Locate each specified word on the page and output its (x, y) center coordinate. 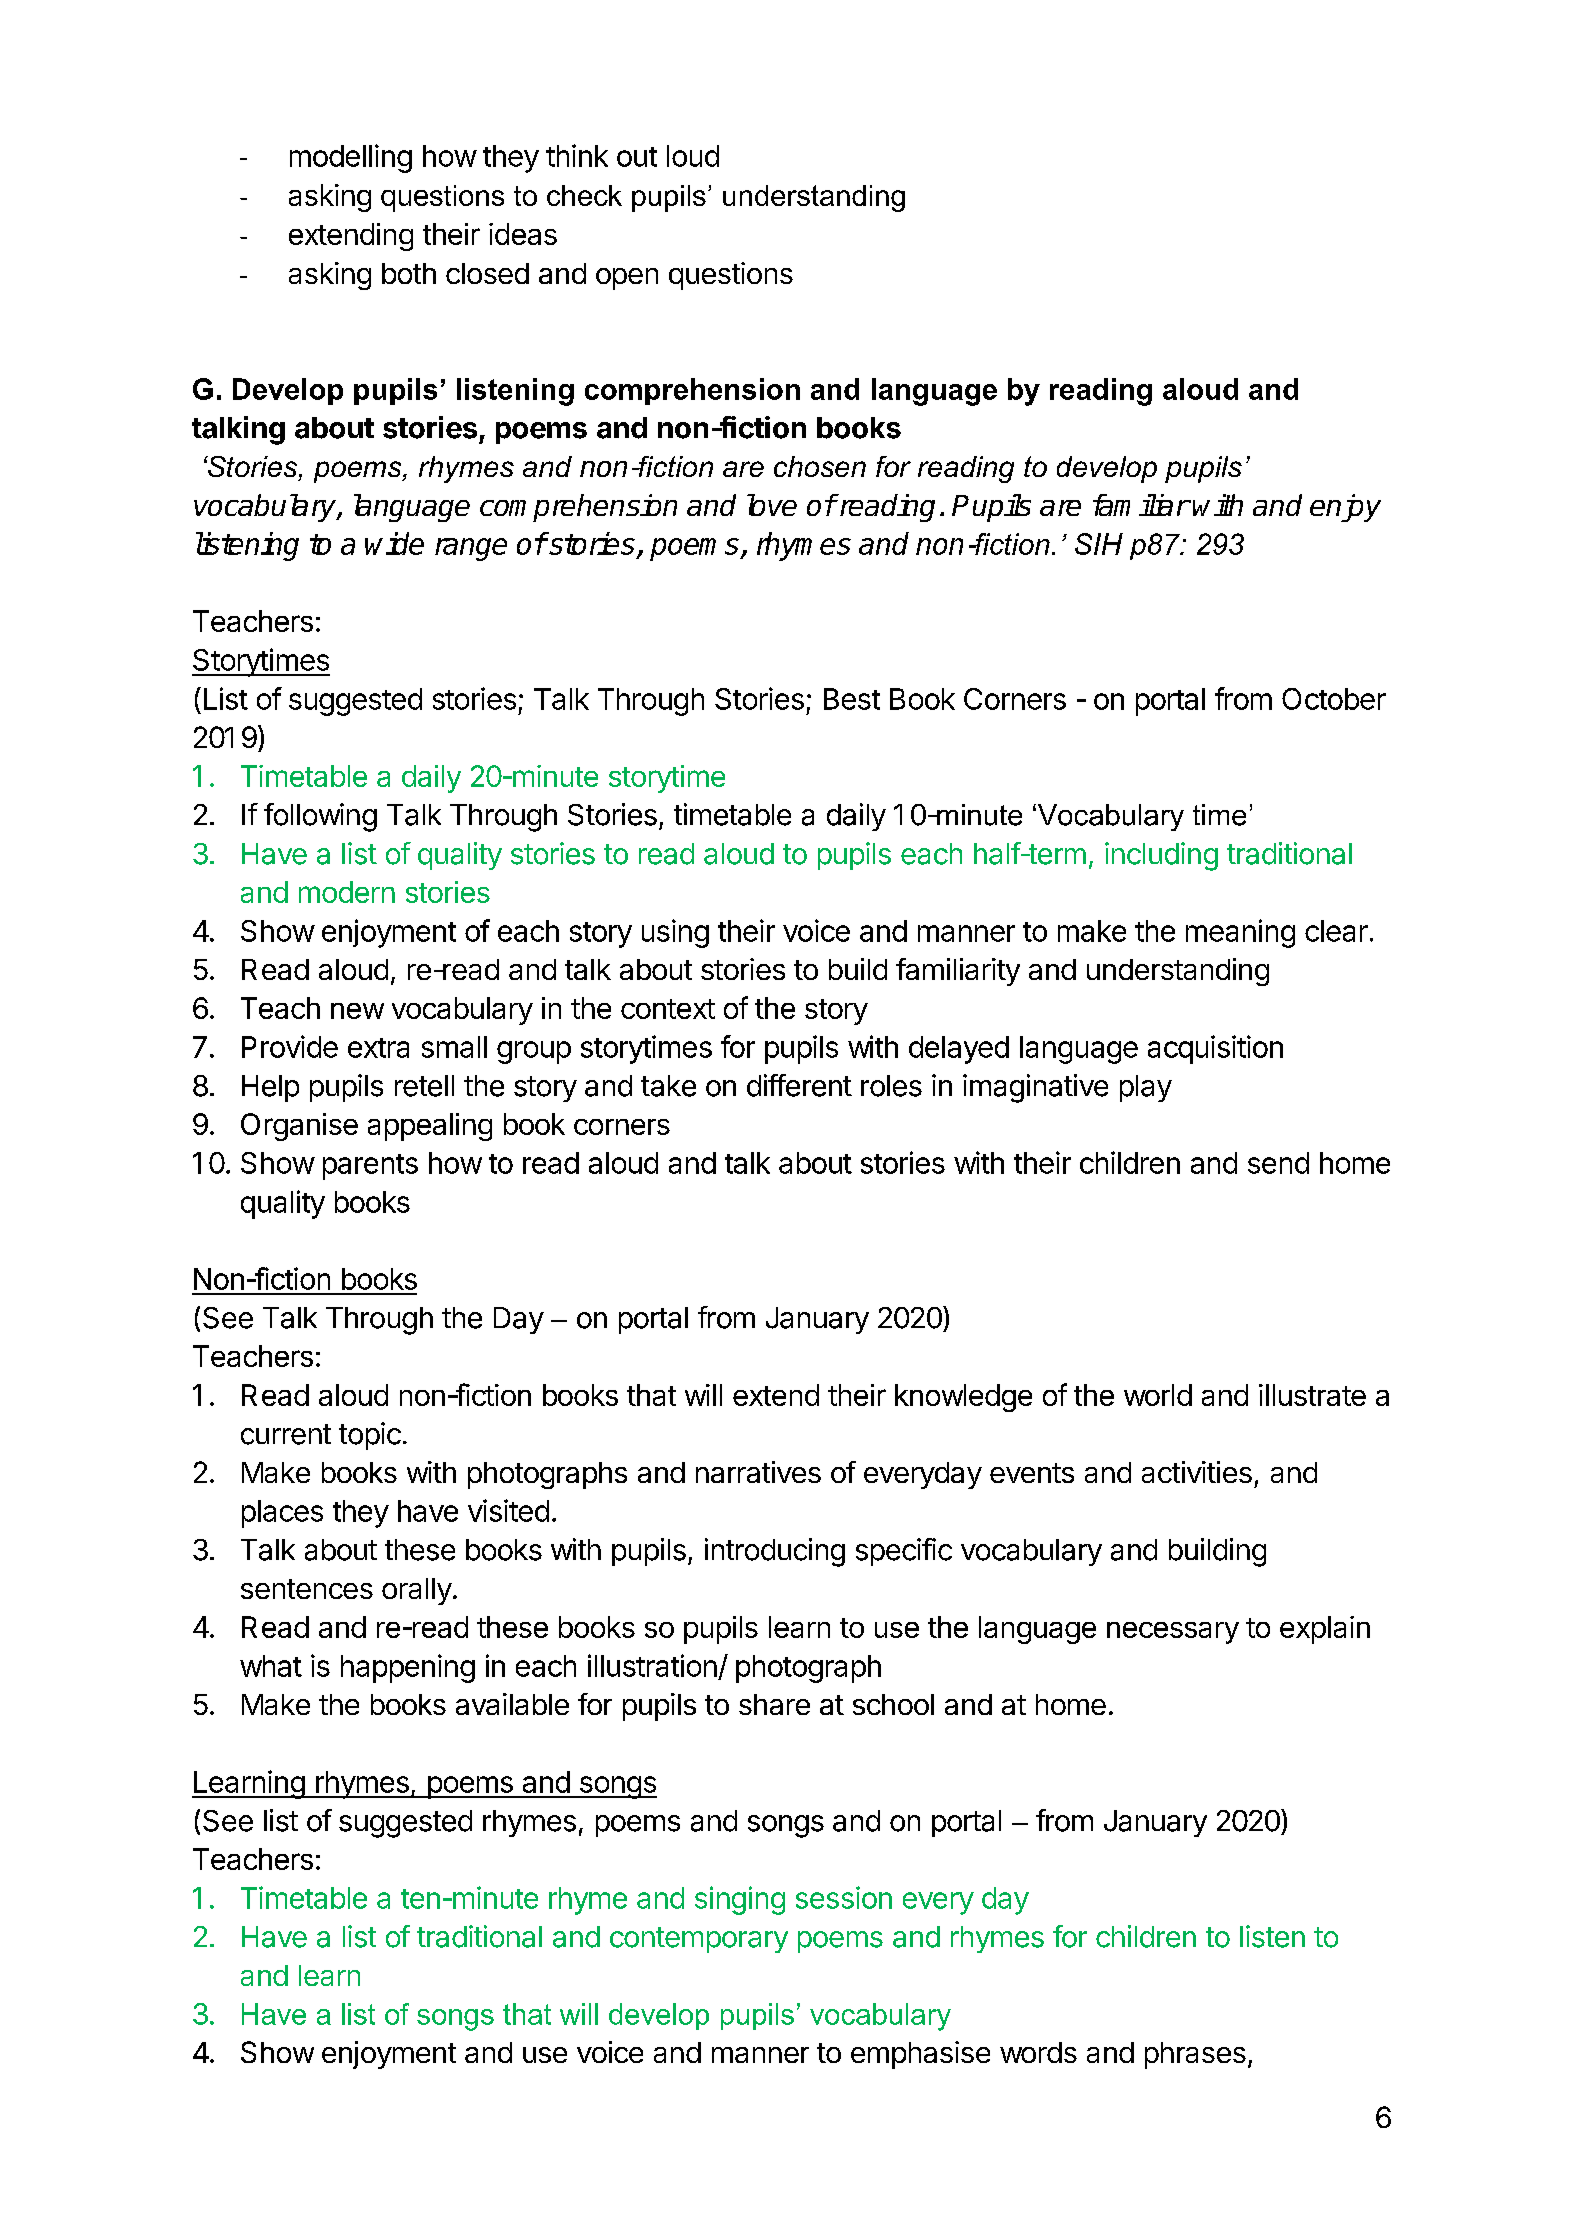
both (409, 273)
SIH (1099, 544)
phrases (1195, 2055)
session (844, 1897)
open (627, 279)
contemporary (699, 1940)
